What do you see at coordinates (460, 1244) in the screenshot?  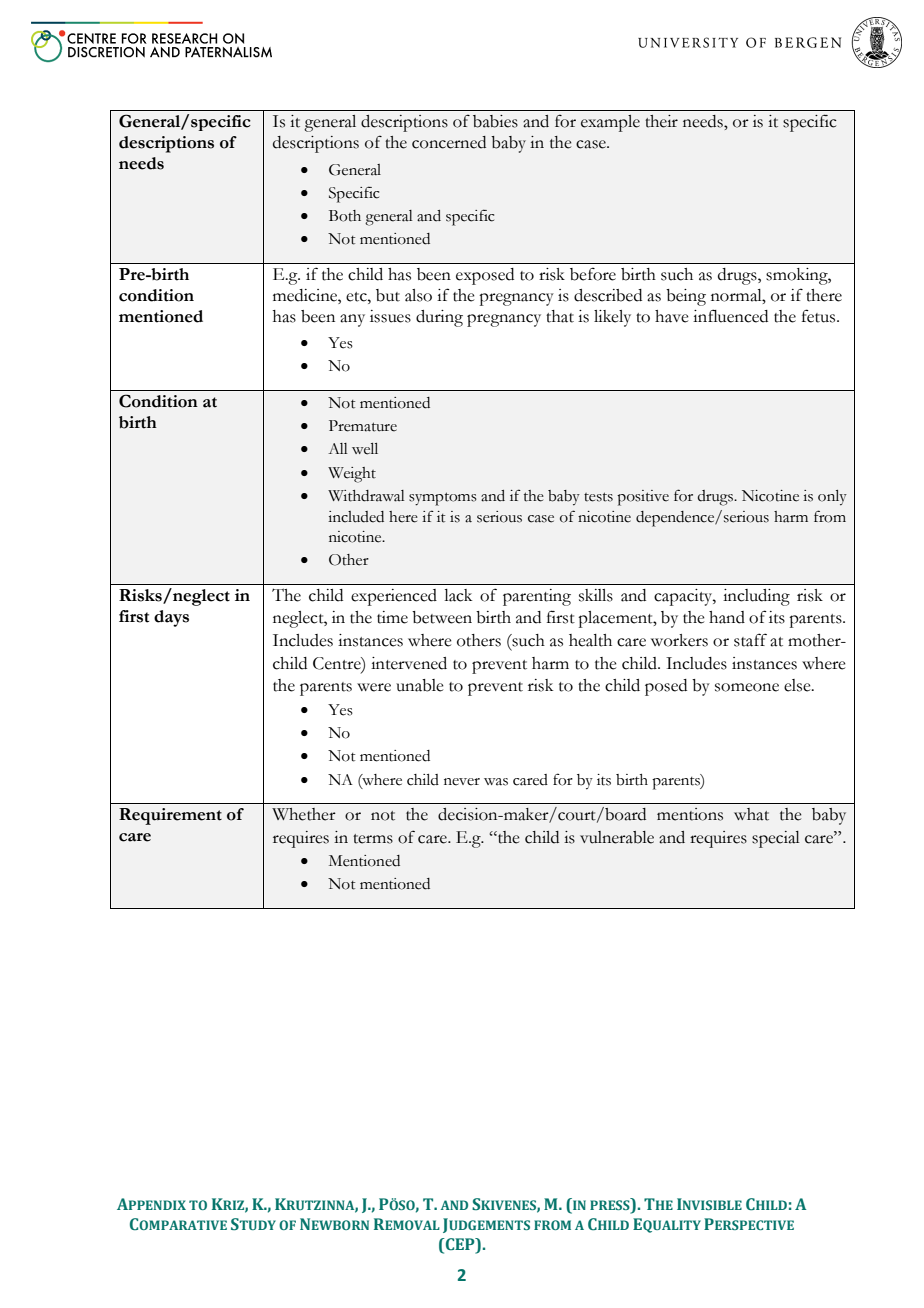 I see `CEP` at bounding box center [460, 1244].
